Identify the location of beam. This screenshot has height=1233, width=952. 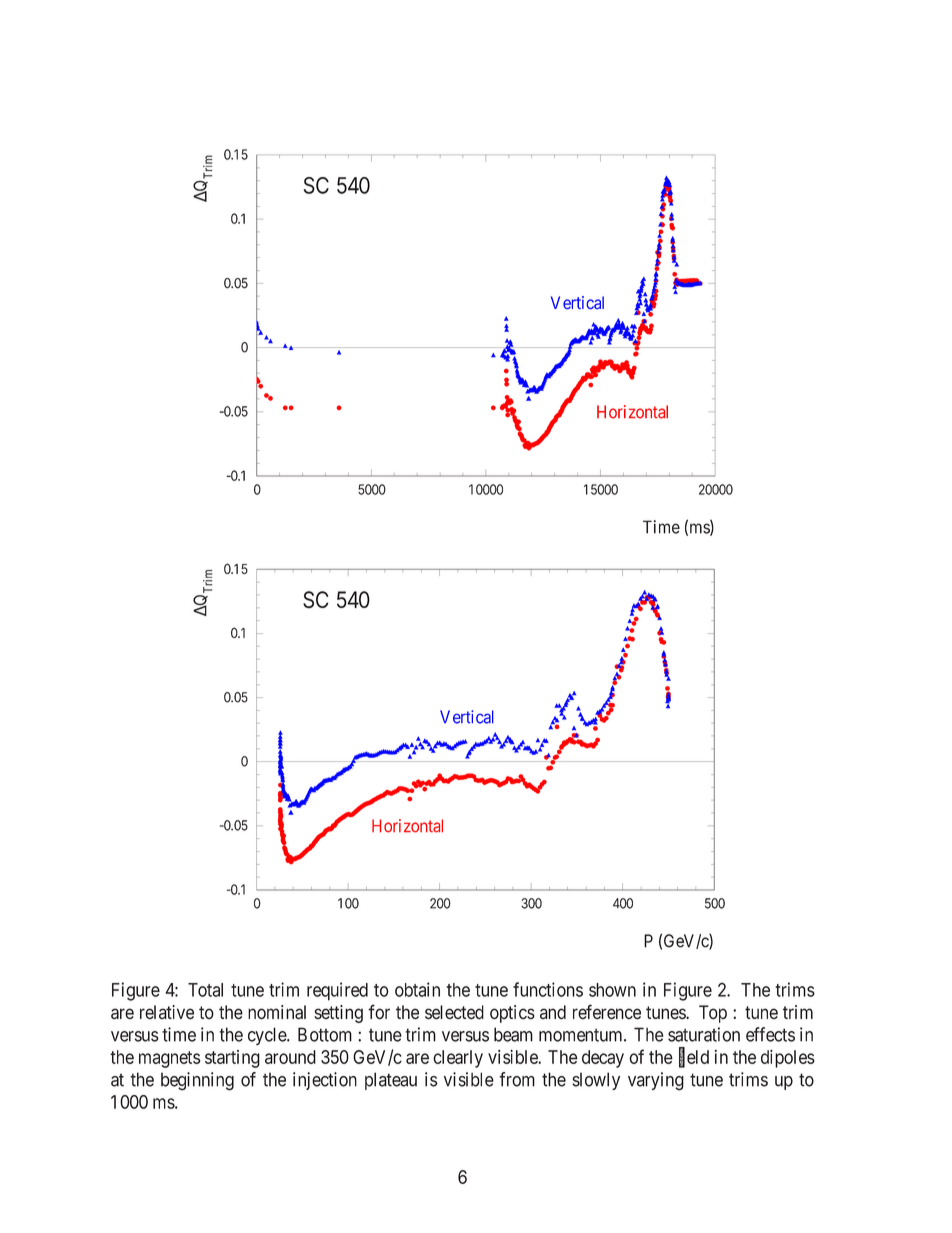
(513, 1034).
